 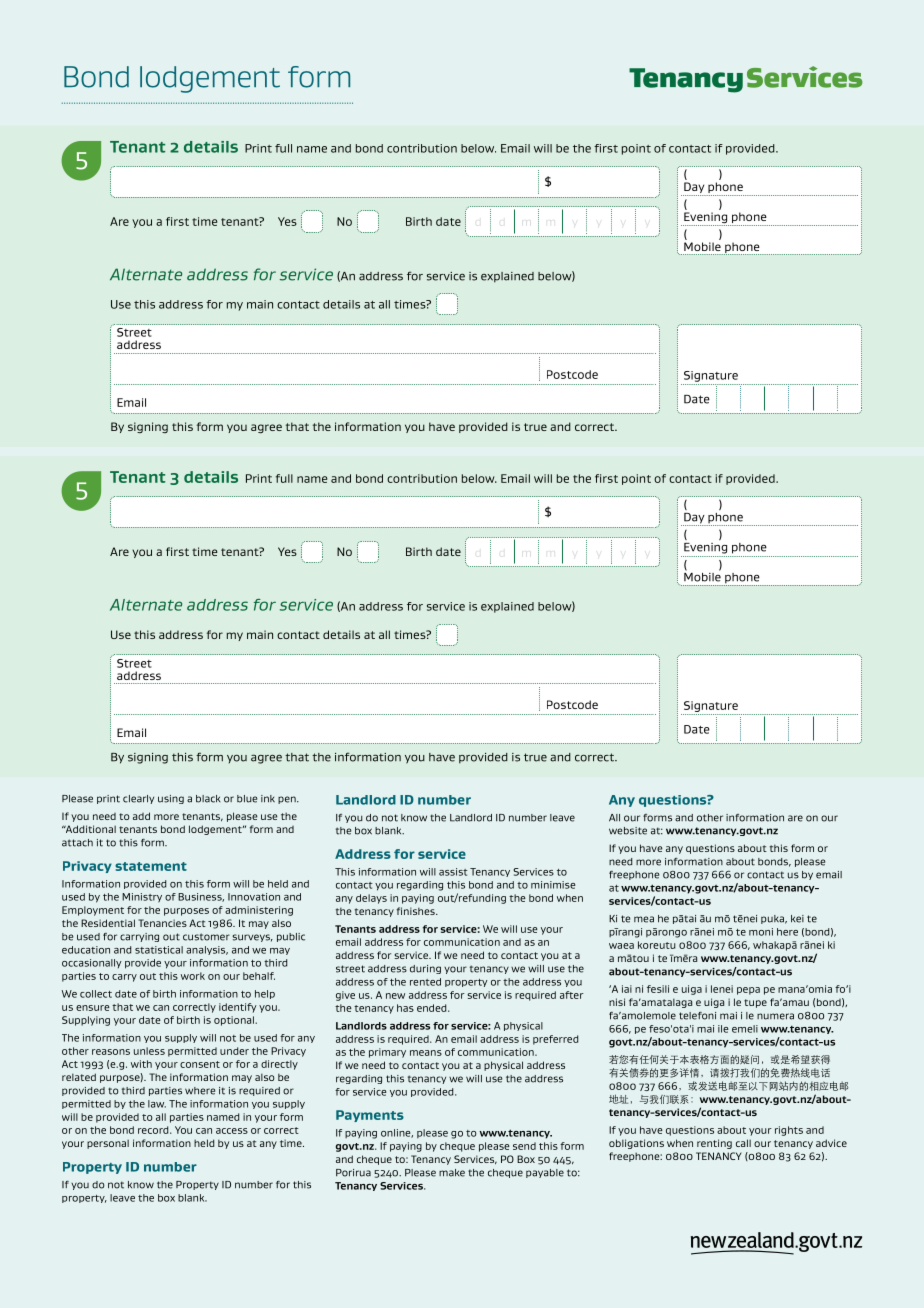 What do you see at coordinates (628, 831) in the image?
I see `website` at bounding box center [628, 831].
